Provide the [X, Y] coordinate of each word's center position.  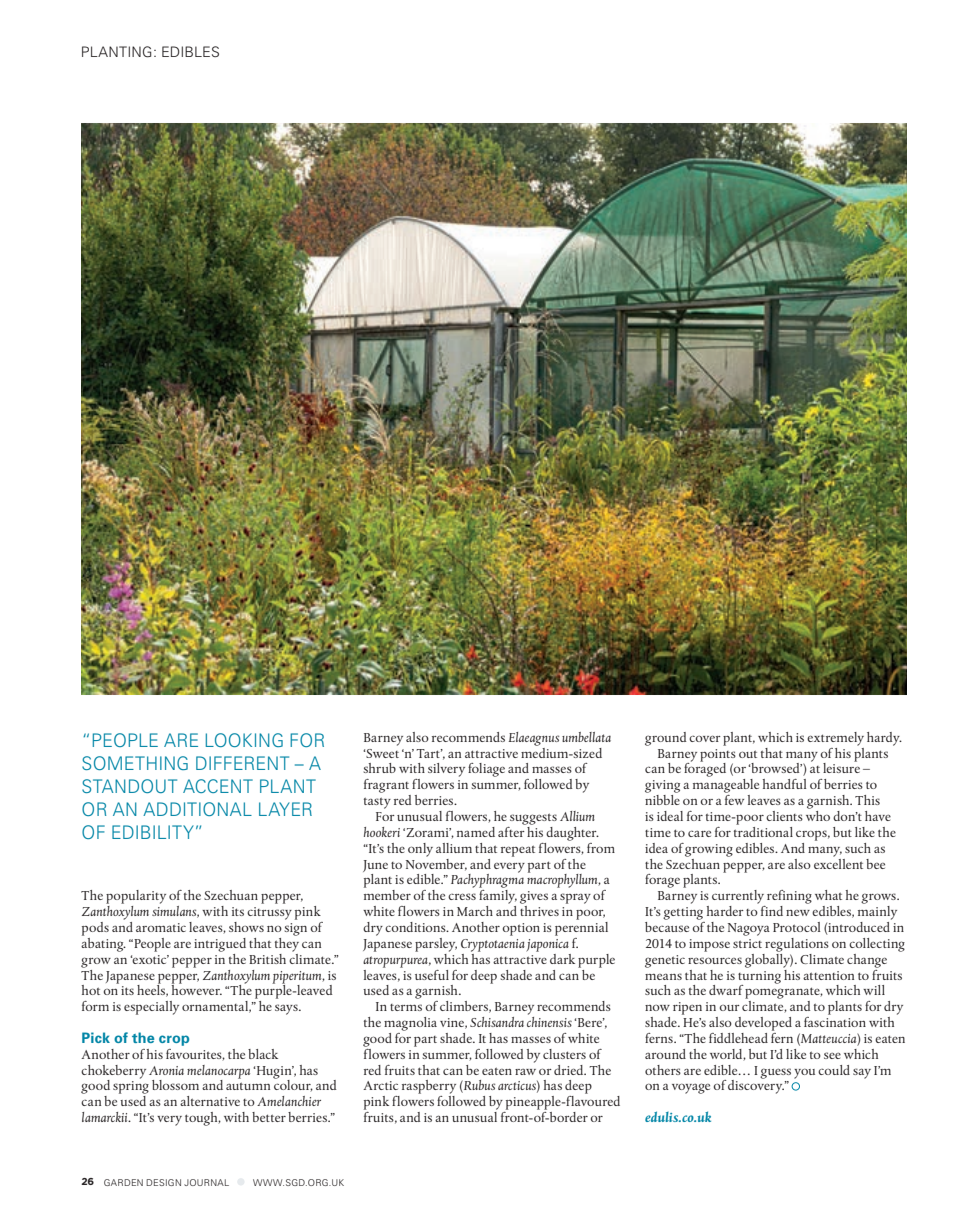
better [269, 1117]
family [498, 895]
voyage [691, 1088]
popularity [136, 897]
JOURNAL [206, 1182]
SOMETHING [135, 763]
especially [151, 1008]
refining [789, 897]
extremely [835, 739]
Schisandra [497, 1022]
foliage [486, 770]
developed [763, 1024]
